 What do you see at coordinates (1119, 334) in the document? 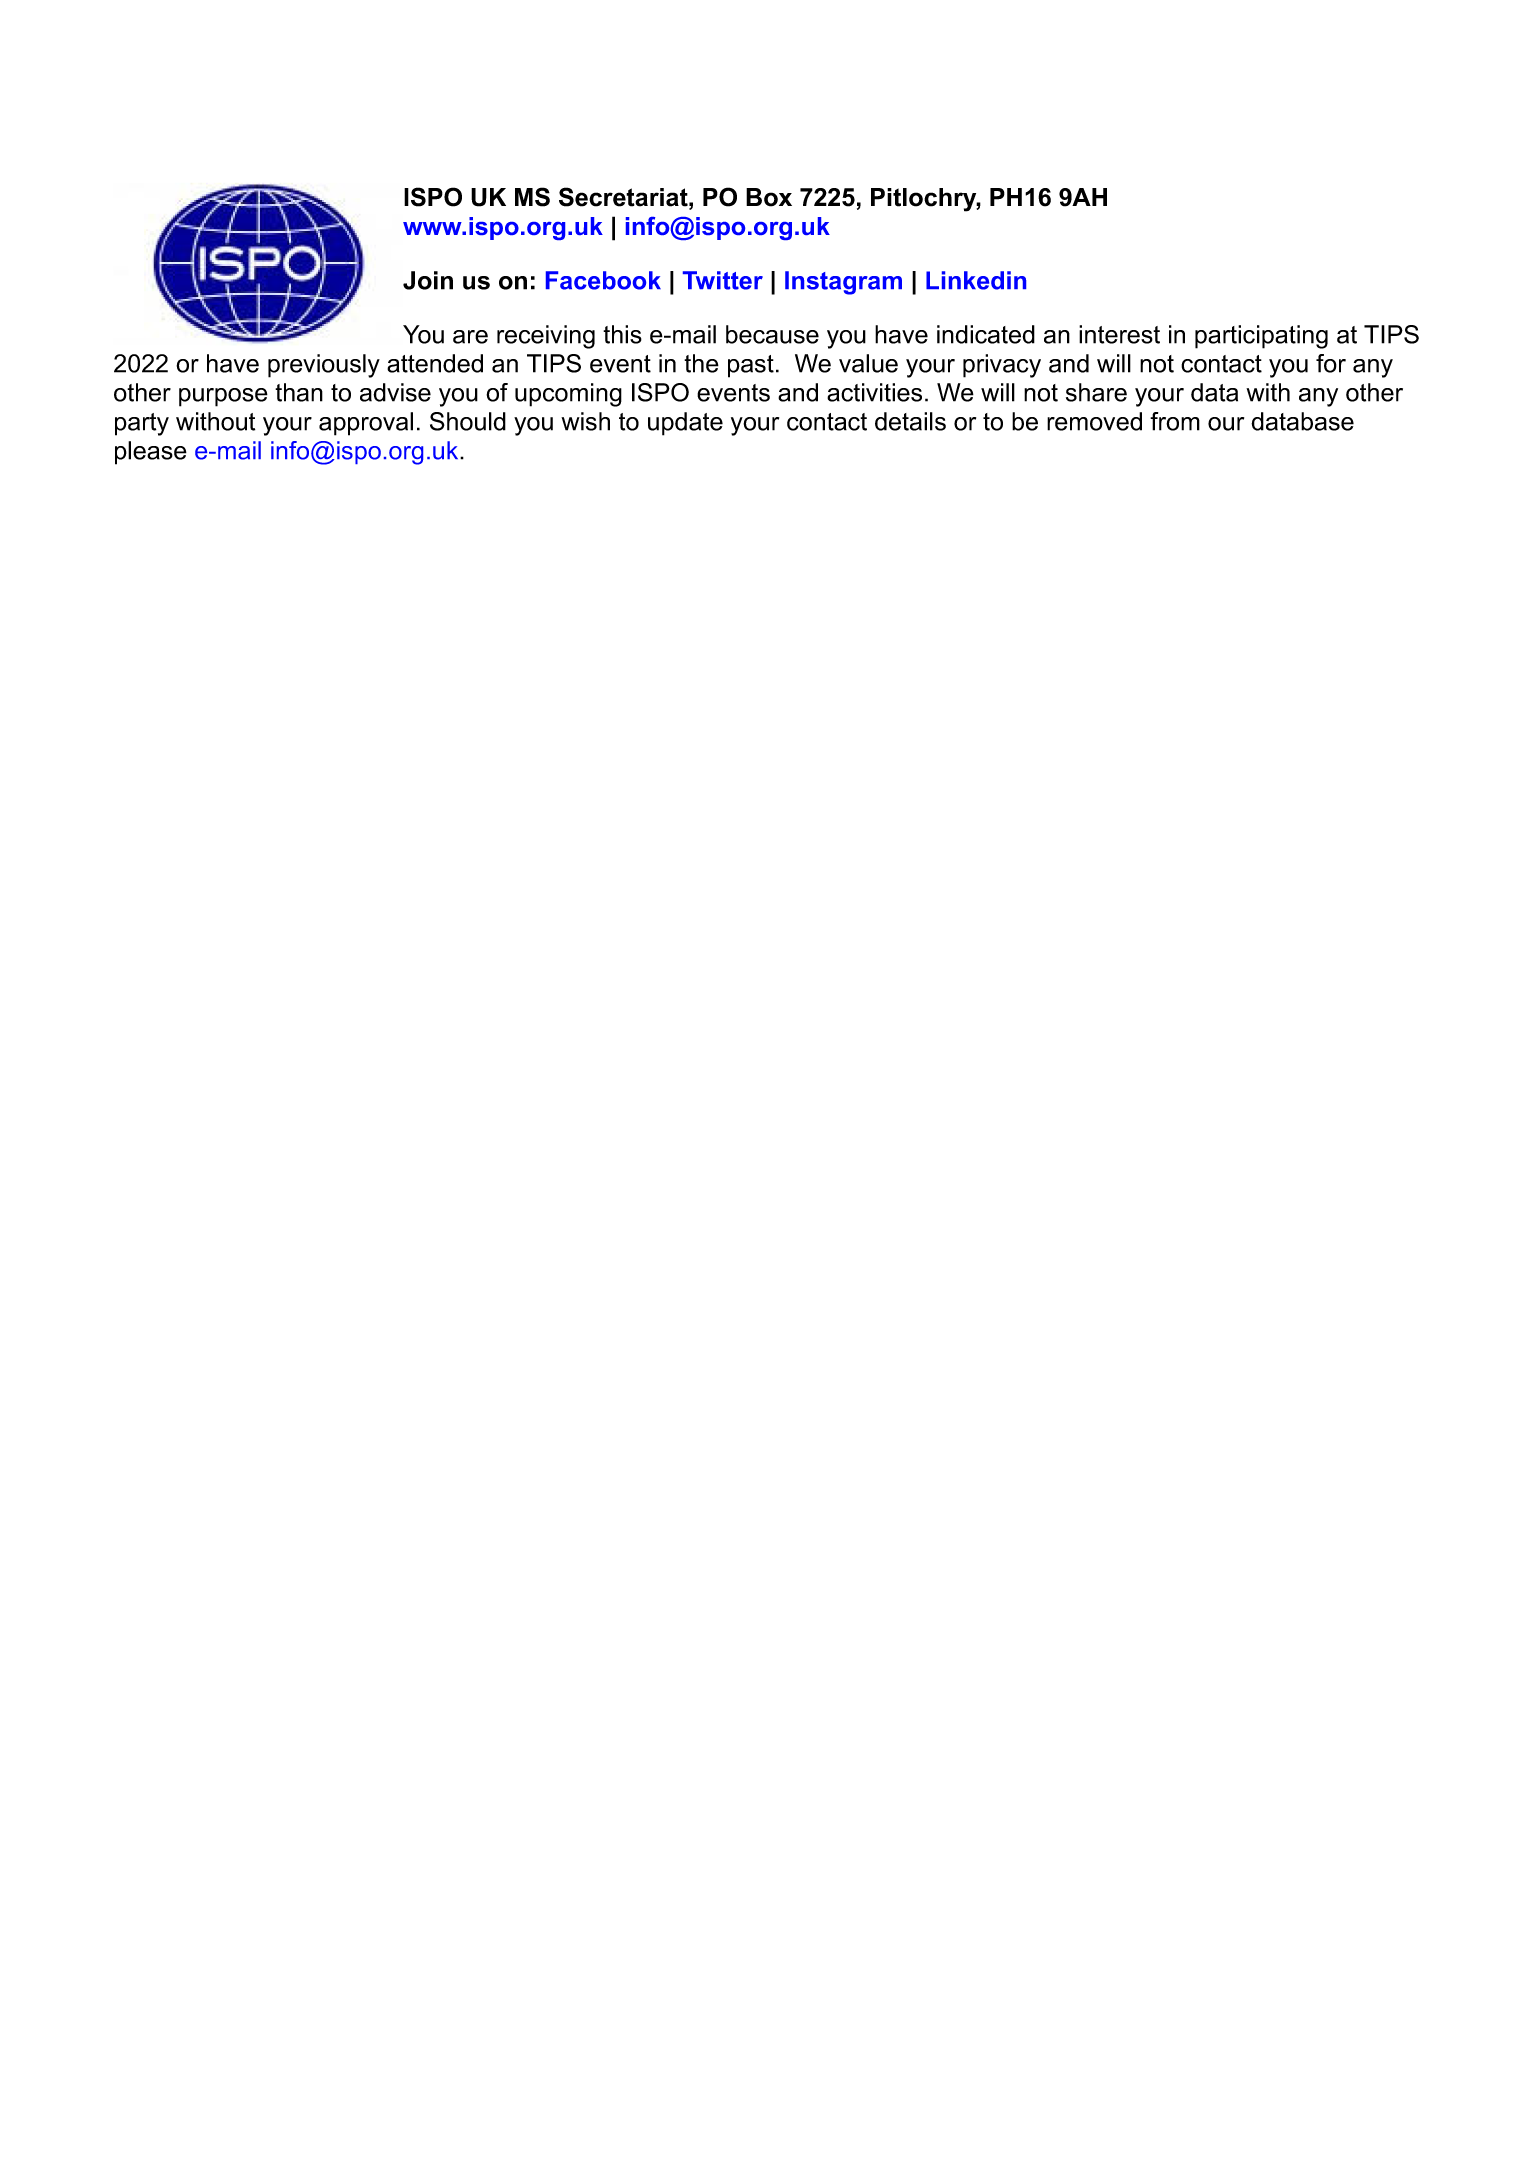
I see `interest` at bounding box center [1119, 334].
